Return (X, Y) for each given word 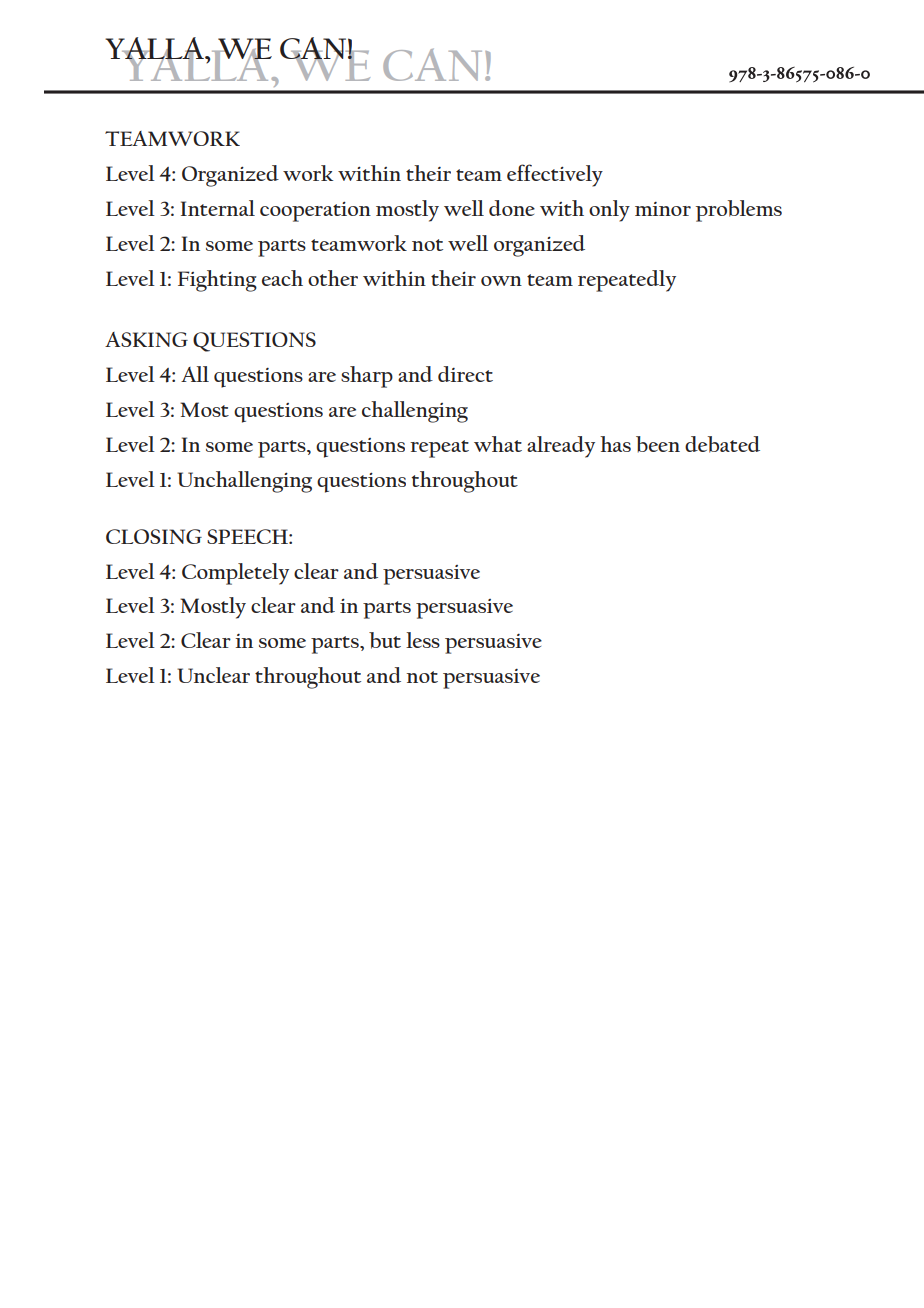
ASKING (146, 339)
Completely (235, 574)
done (512, 208)
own (501, 281)
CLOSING (154, 536)
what (498, 444)
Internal (218, 208)
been (658, 444)
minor (663, 209)
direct (465, 374)
